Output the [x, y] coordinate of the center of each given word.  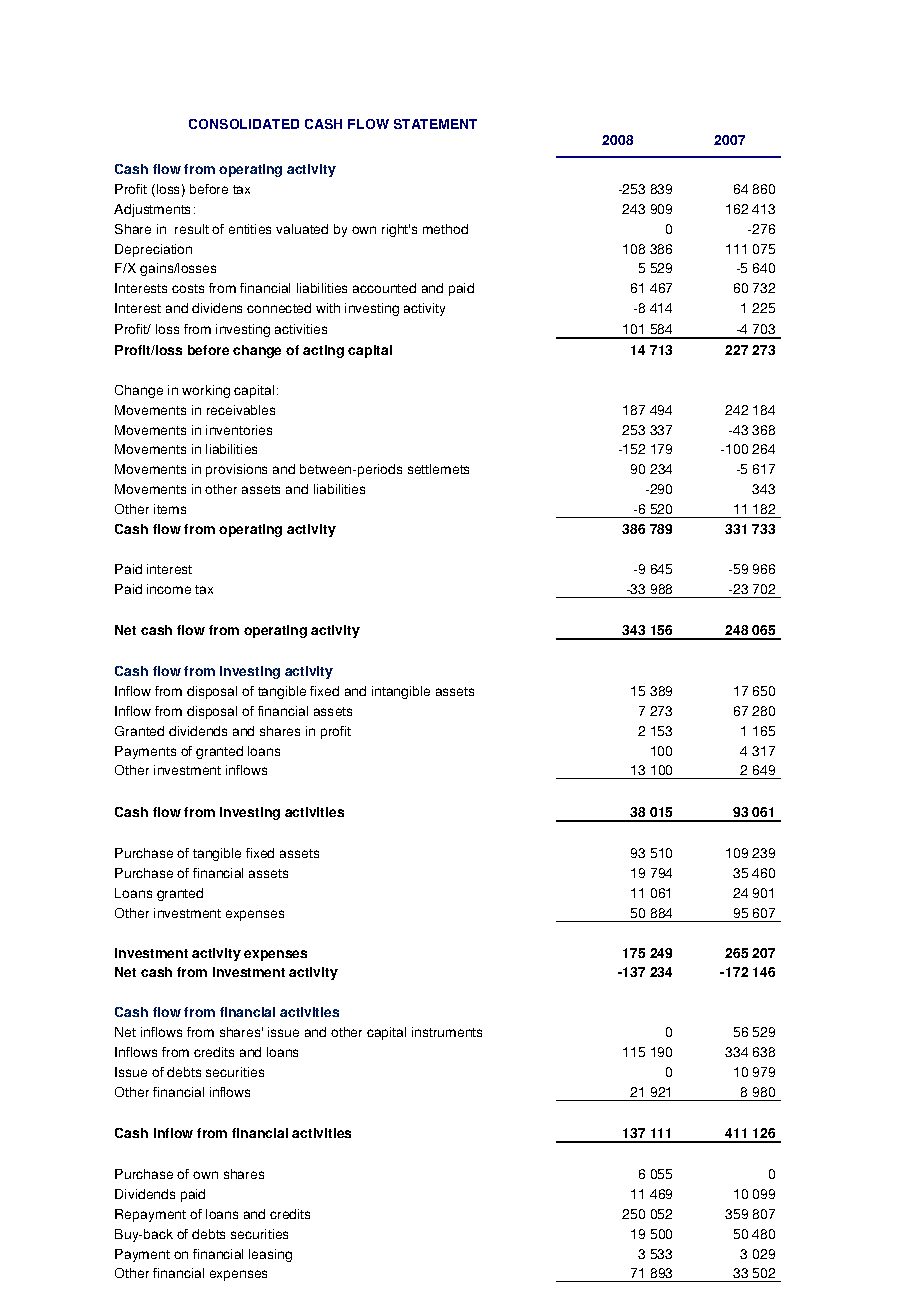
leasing [270, 1255]
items [170, 509]
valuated [302, 229]
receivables [241, 410]
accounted [384, 288]
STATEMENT [435, 124]
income [169, 589]
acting [323, 351]
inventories [239, 430]
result [192, 229]
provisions [236, 470]
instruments [447, 1032]
